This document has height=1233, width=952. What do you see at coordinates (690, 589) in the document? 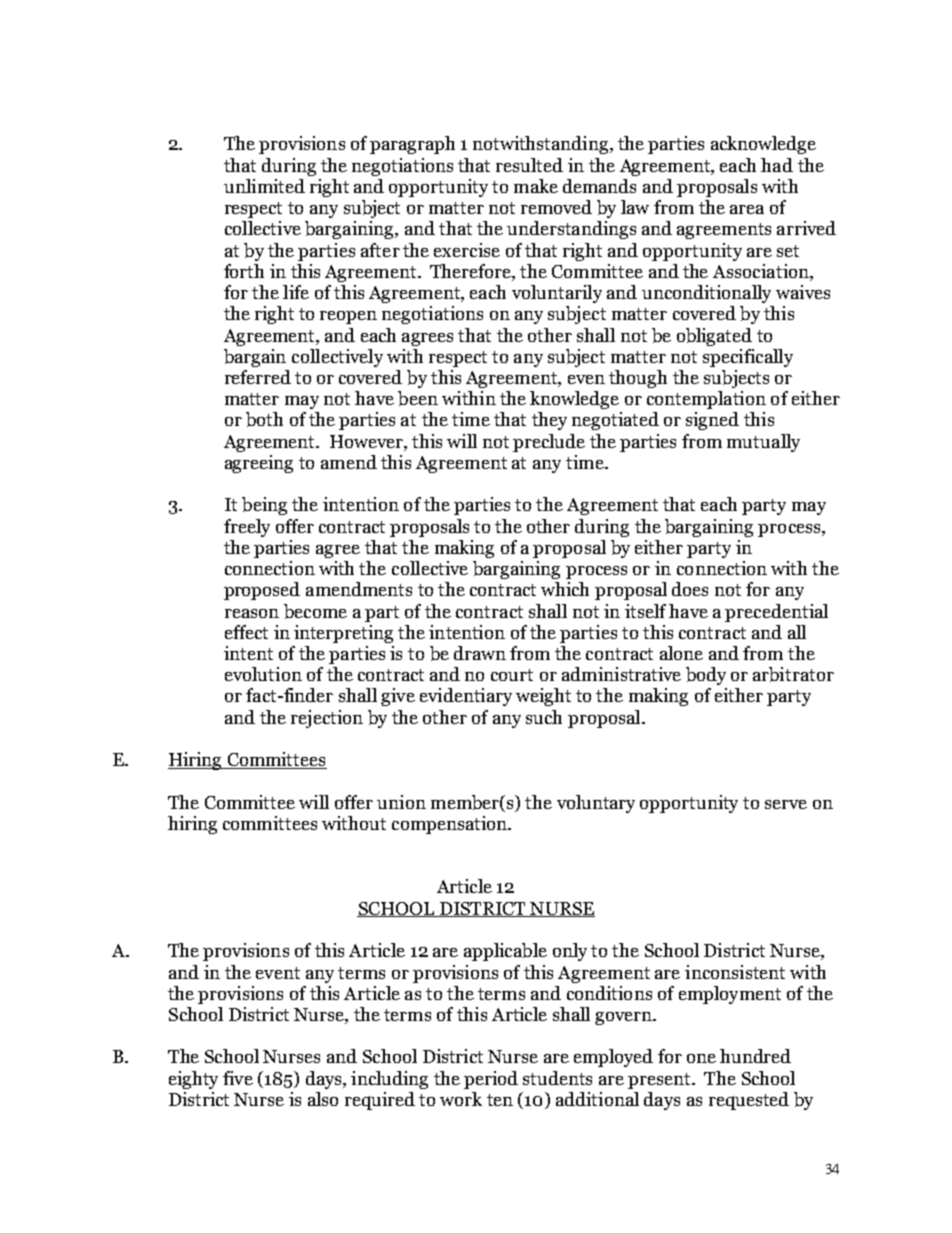
I see `does` at bounding box center [690, 589].
